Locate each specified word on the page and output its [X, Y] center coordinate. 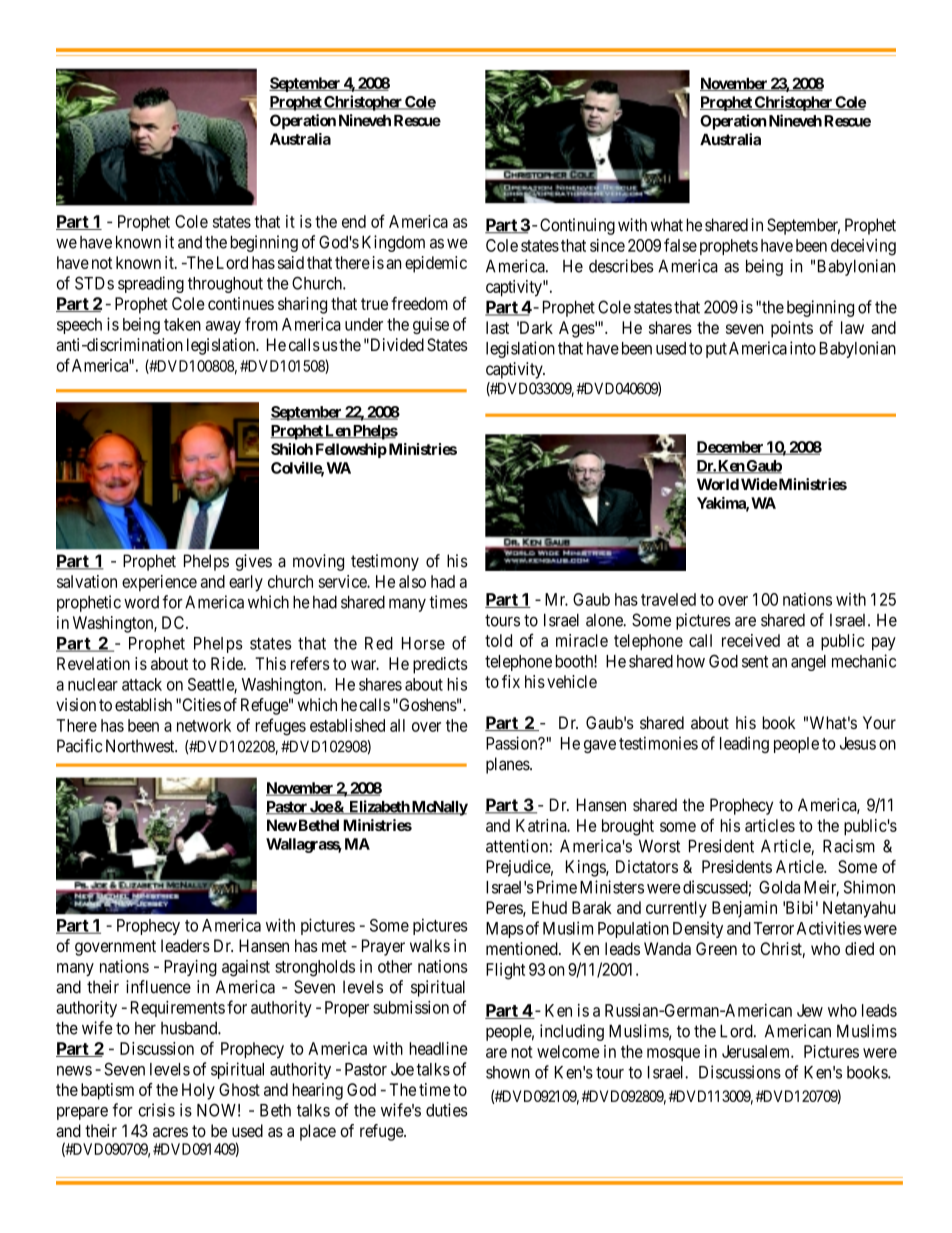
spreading [151, 284]
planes [508, 765]
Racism [849, 846]
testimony [385, 562]
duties [447, 1110]
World [718, 484]
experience [159, 583]
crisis [156, 1110]
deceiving [863, 247]
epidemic [436, 264]
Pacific [79, 746]
